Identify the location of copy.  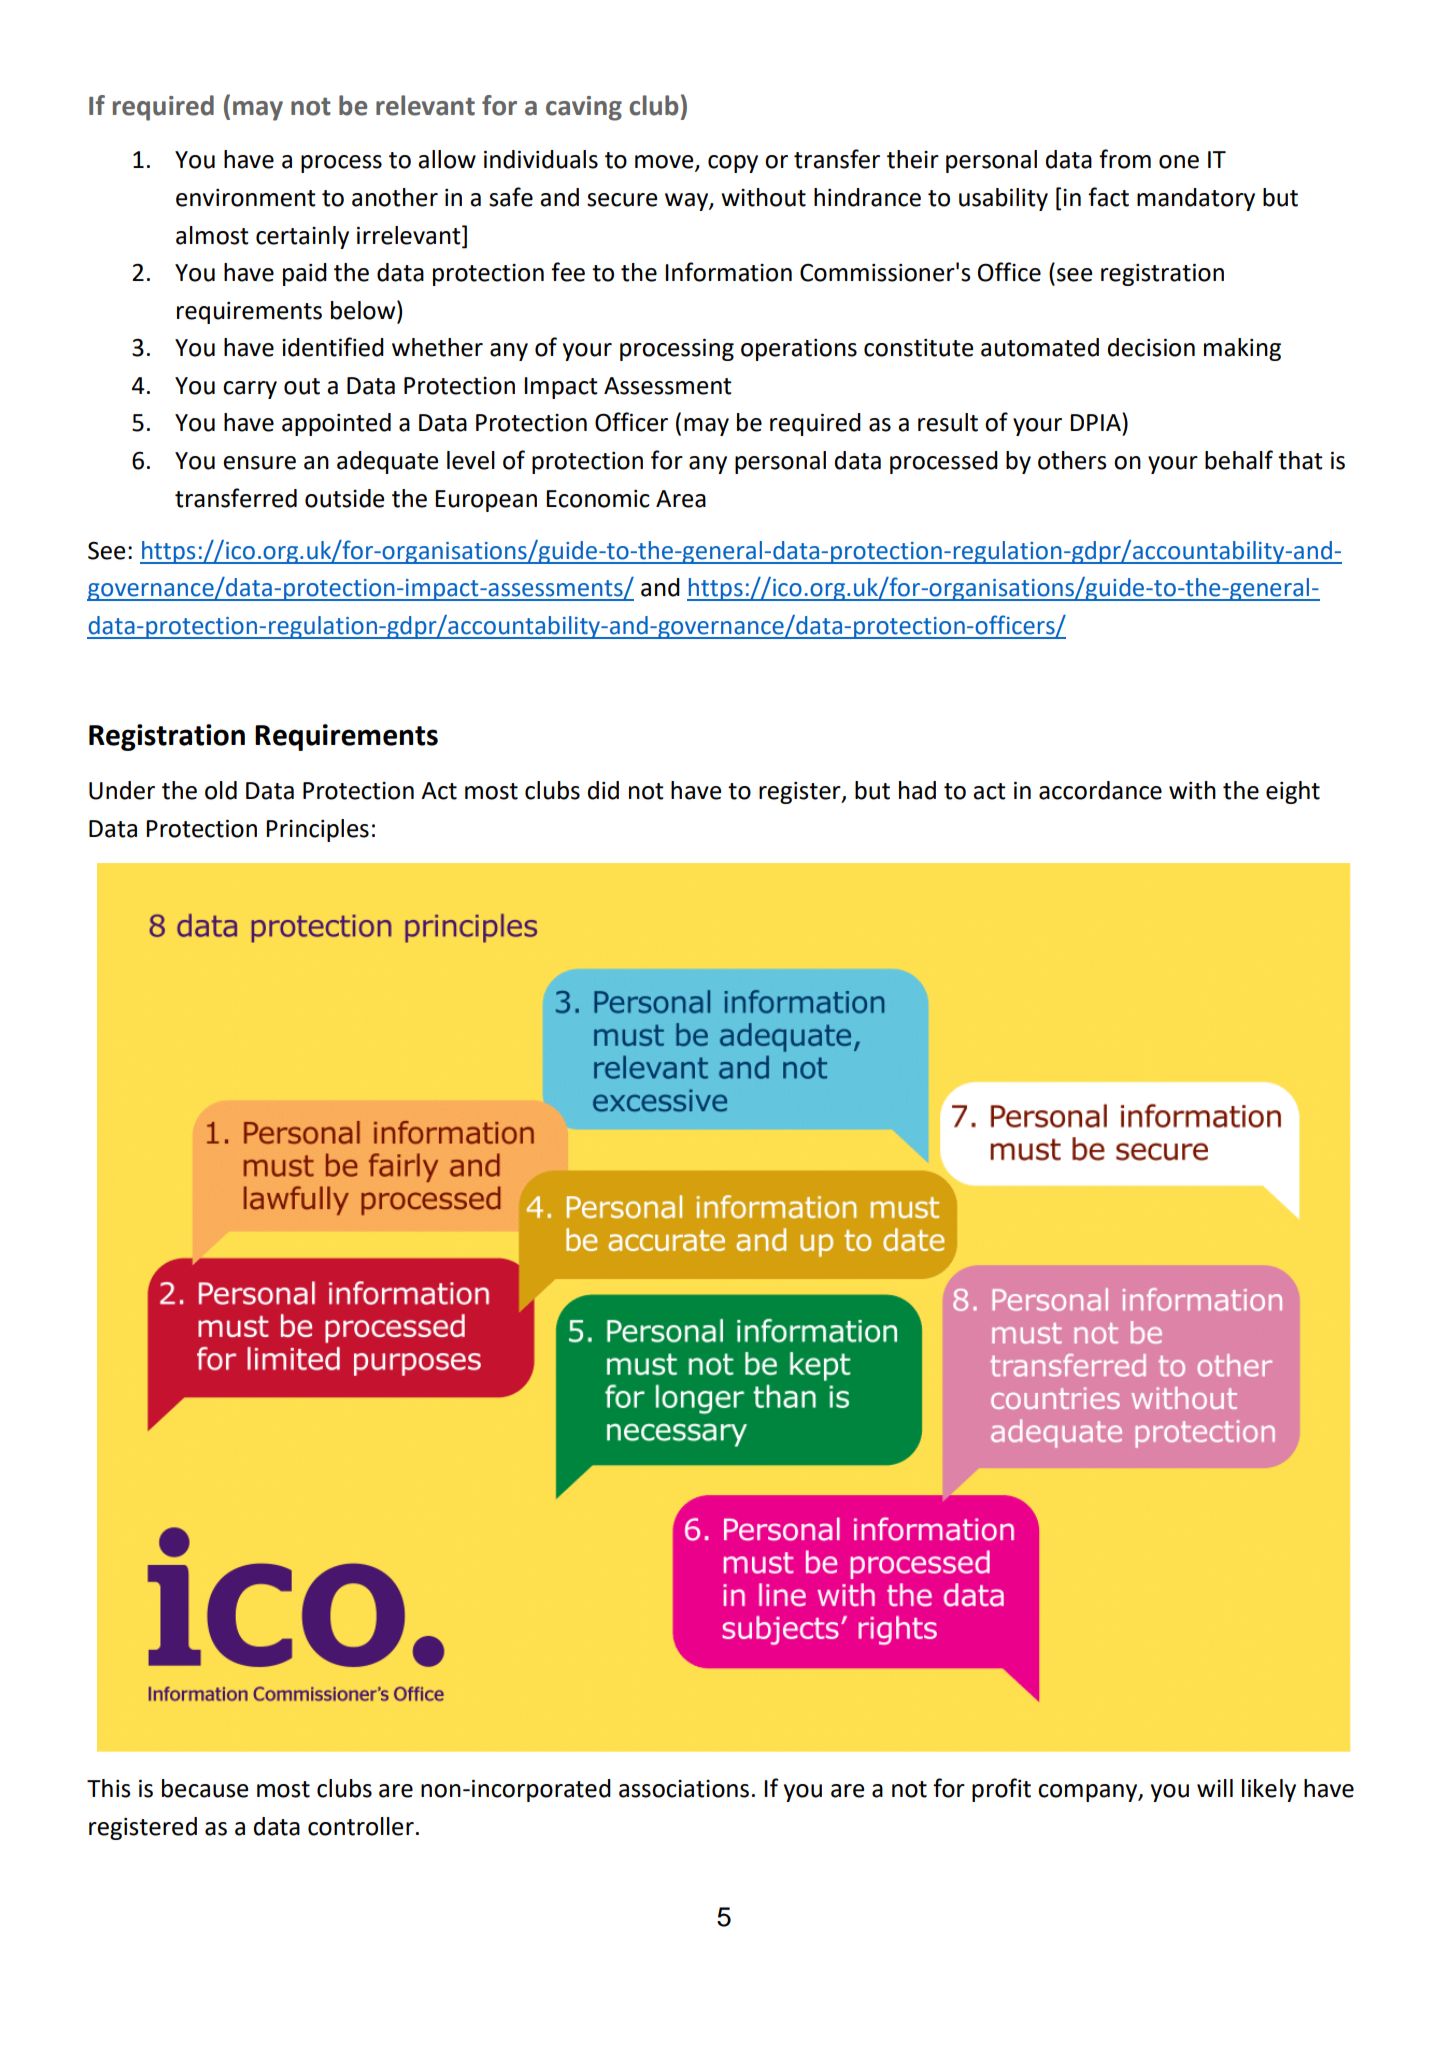
(733, 164).
